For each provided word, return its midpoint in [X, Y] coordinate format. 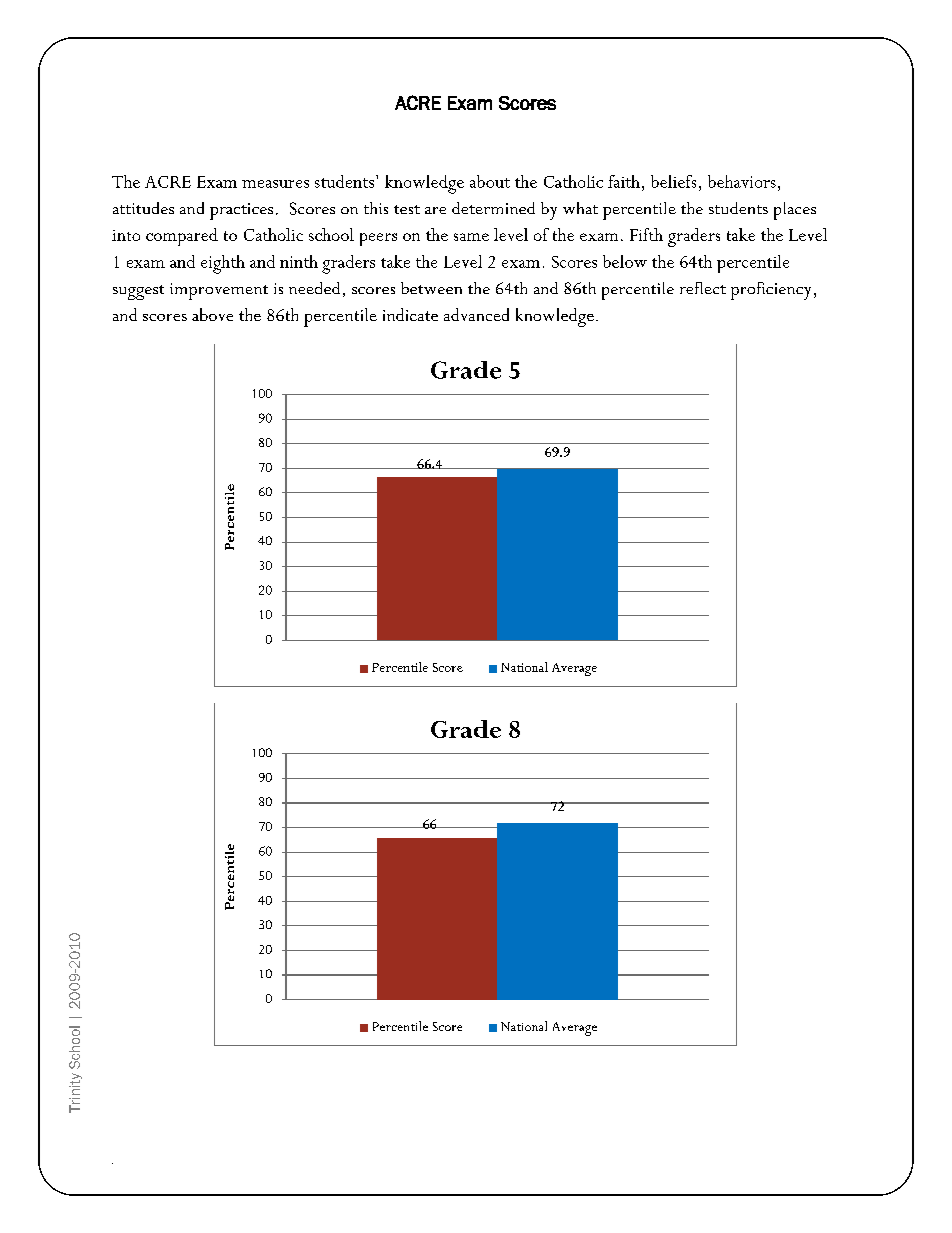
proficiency [771, 291]
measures [275, 184]
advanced [476, 314]
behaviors [742, 181]
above [212, 314]
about [490, 181]
